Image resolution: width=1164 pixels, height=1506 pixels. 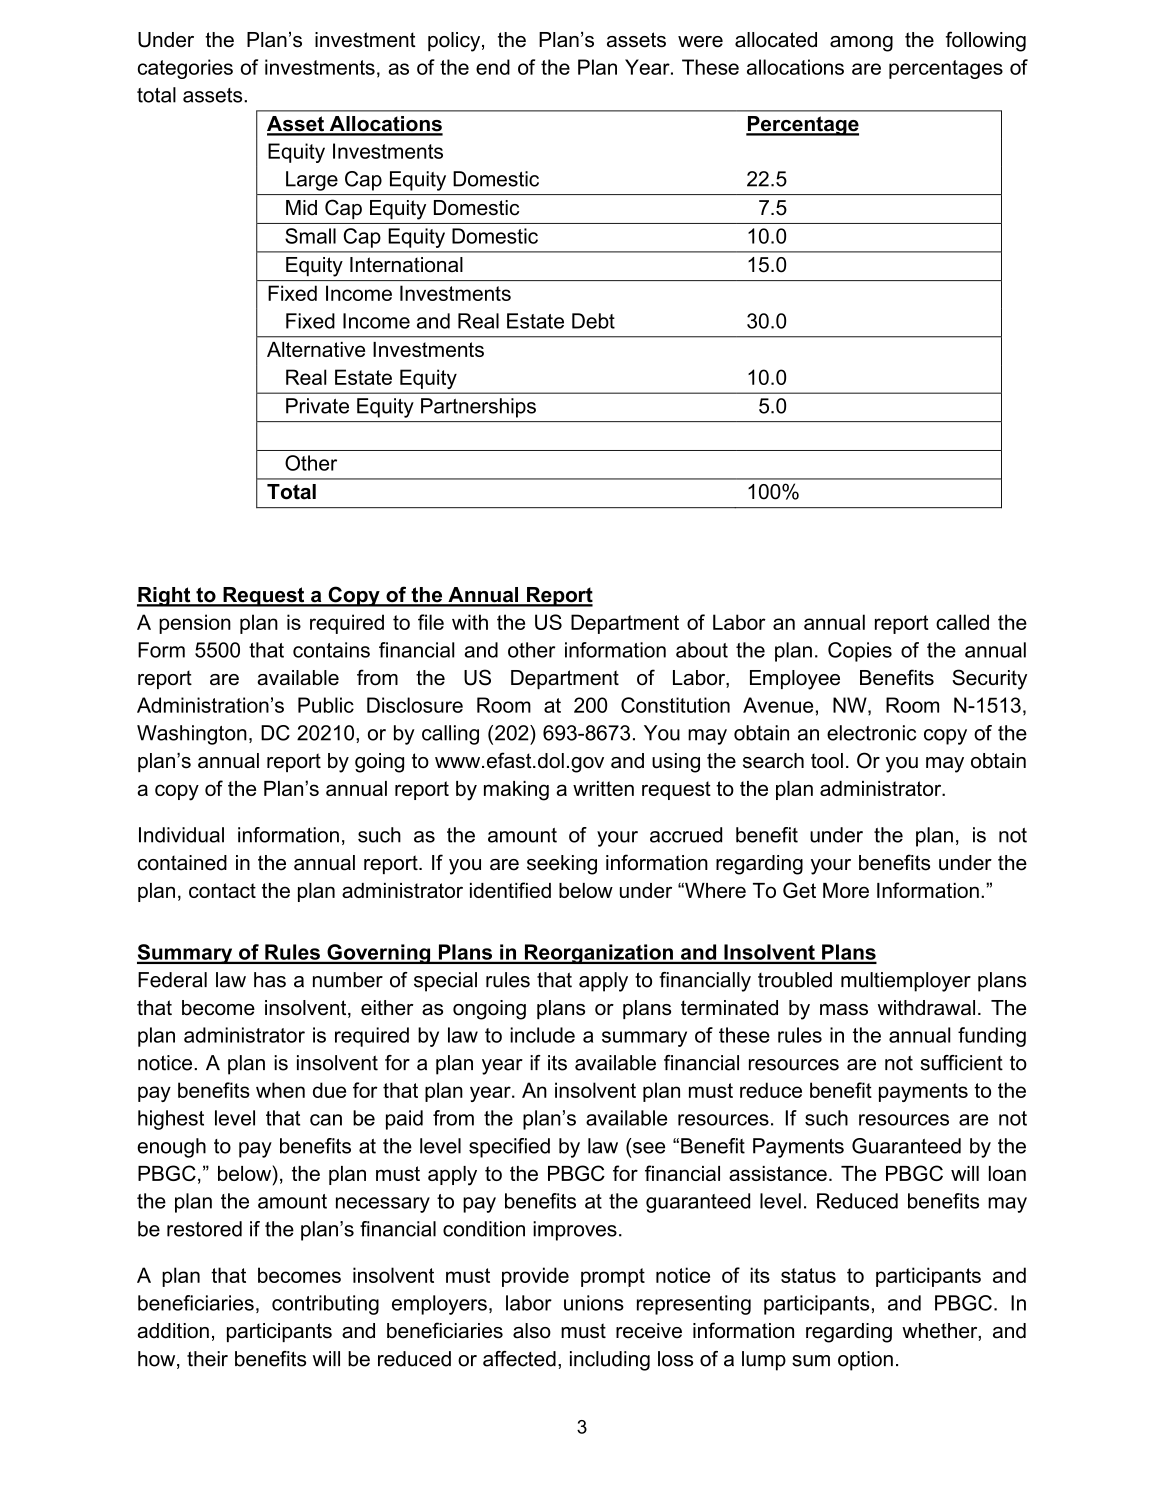 I want to click on option, so click(x=865, y=1361).
